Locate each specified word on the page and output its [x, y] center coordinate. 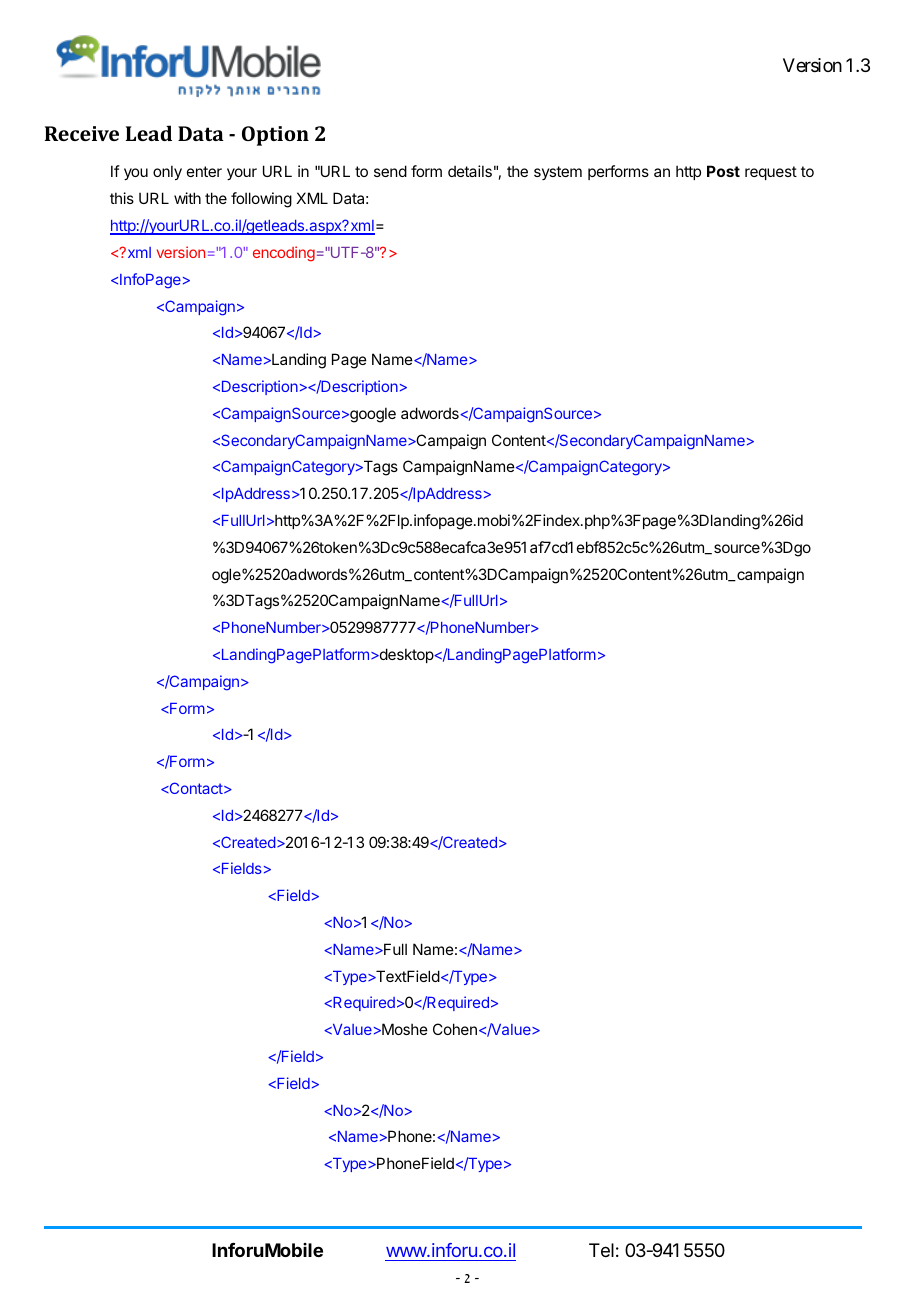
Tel [601, 1250]
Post [723, 171]
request [771, 173]
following [261, 200]
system [558, 173]
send [390, 171]
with [187, 198]
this [122, 198]
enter [204, 171]
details [470, 171]
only [167, 172]
